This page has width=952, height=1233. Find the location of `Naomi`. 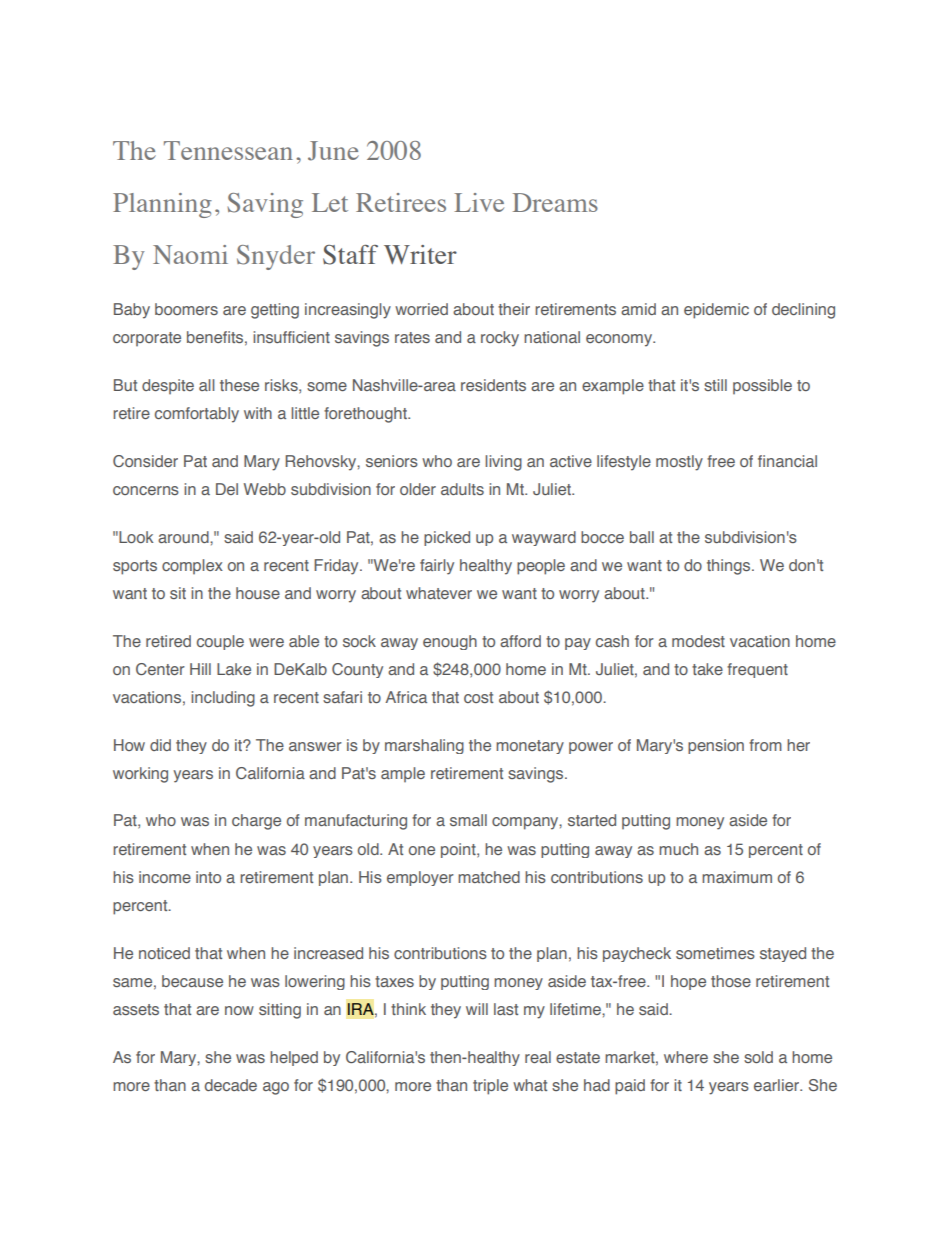

Naomi is located at coordinates (190, 254).
